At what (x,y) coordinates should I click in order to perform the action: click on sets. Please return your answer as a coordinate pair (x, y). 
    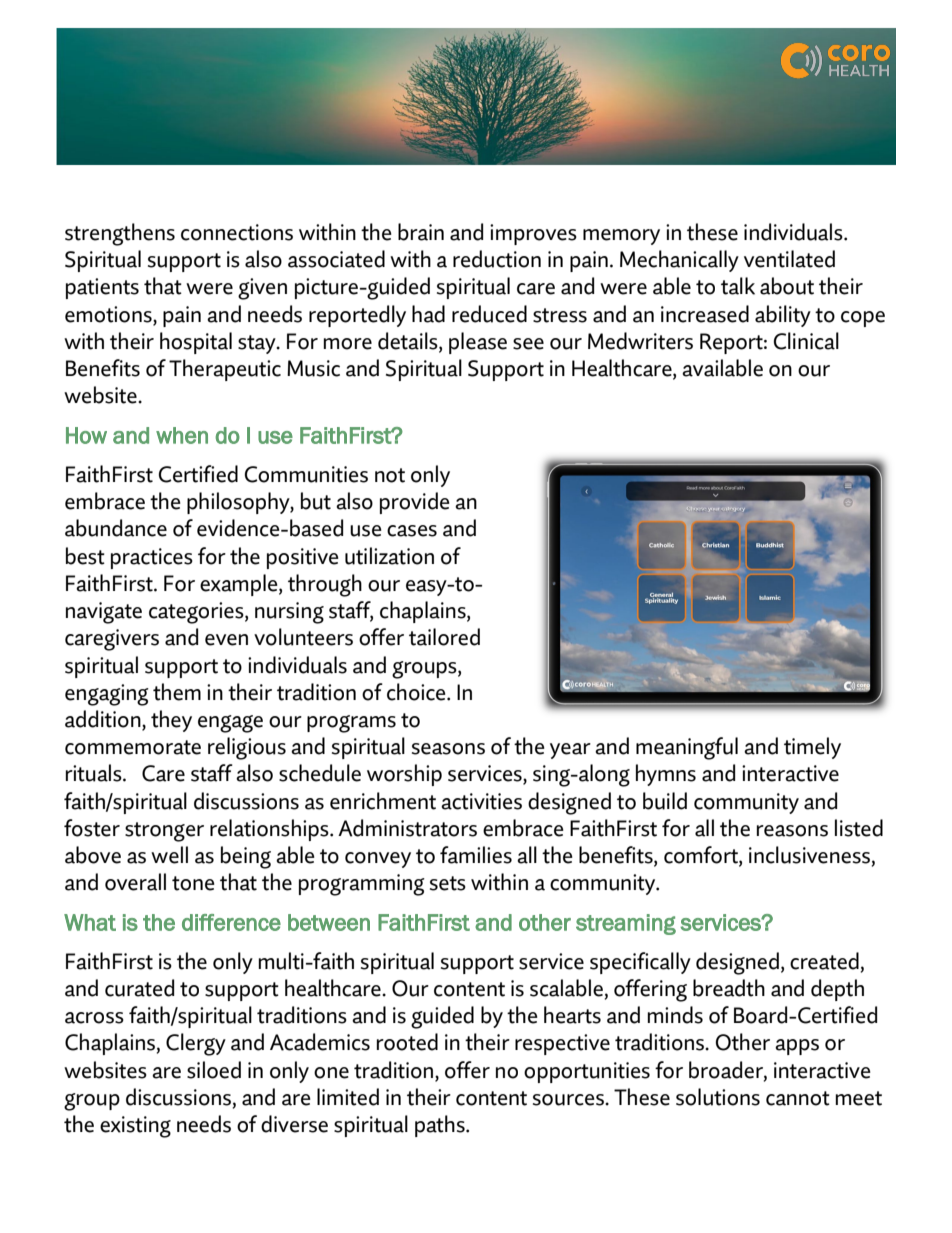
    Looking at the image, I should click on (448, 883).
